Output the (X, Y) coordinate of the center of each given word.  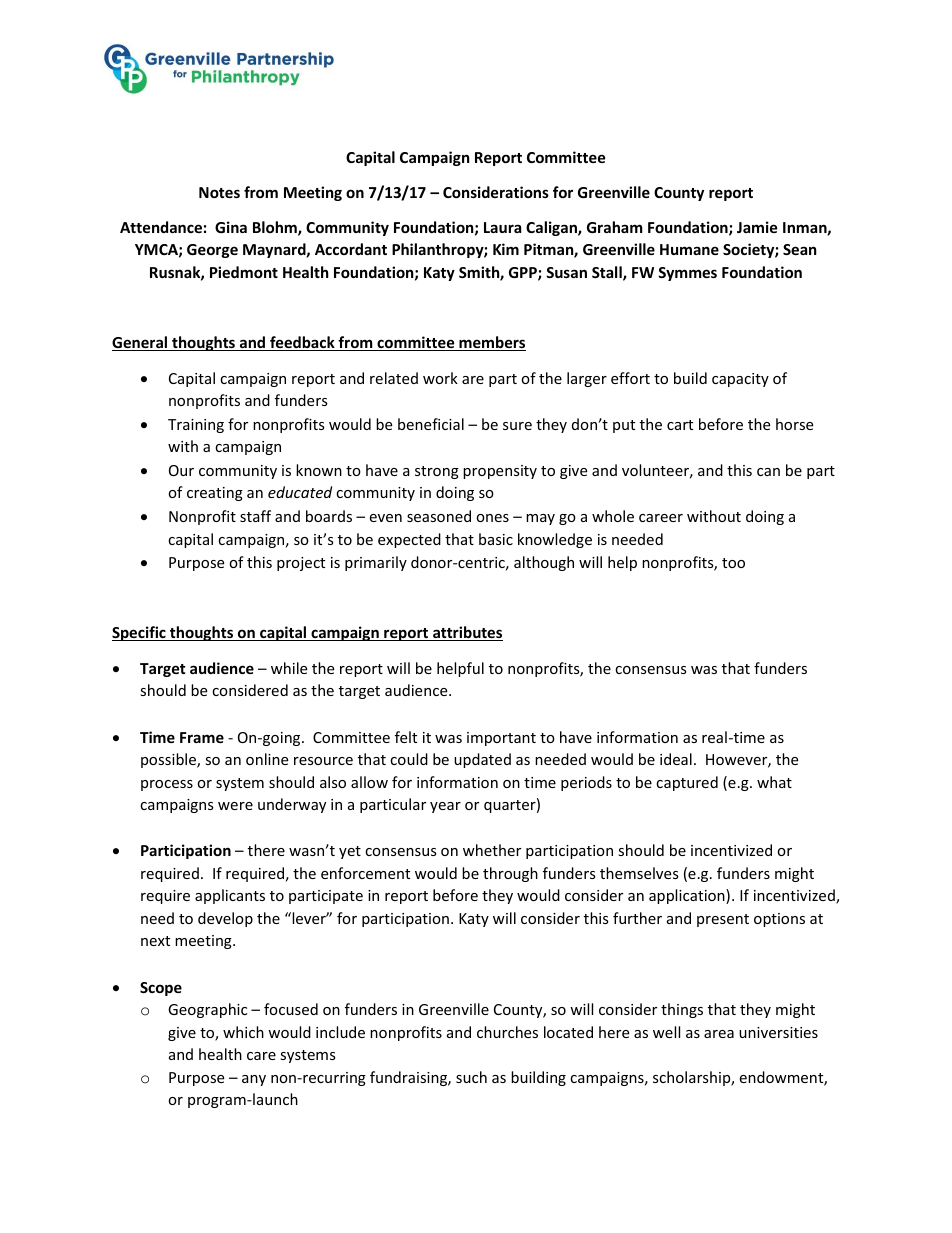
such (471, 1077)
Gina (231, 227)
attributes (467, 633)
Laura (502, 227)
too (733, 563)
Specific (140, 633)
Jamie (757, 227)
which (243, 1032)
